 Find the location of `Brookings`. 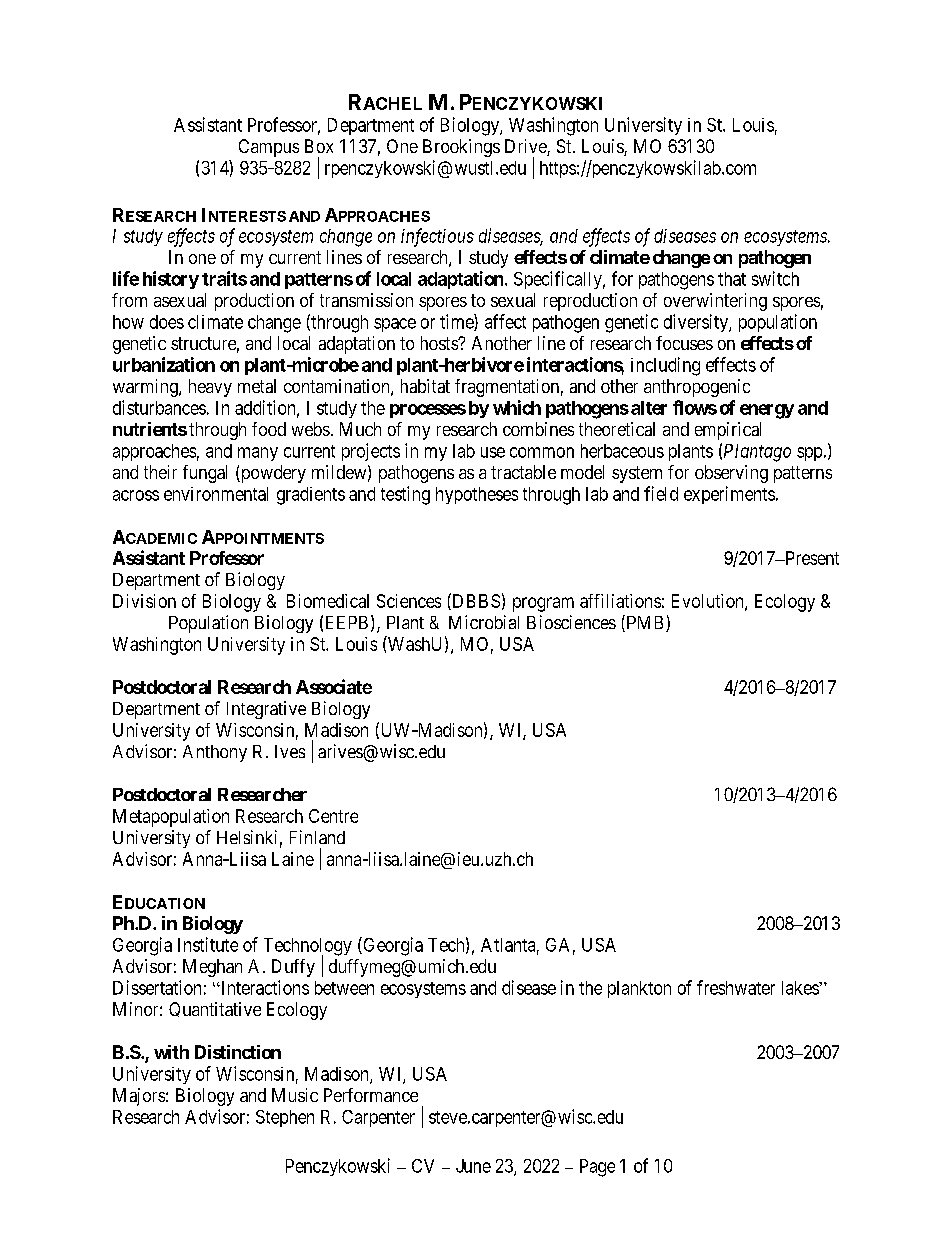

Brookings is located at coordinates (461, 148).
